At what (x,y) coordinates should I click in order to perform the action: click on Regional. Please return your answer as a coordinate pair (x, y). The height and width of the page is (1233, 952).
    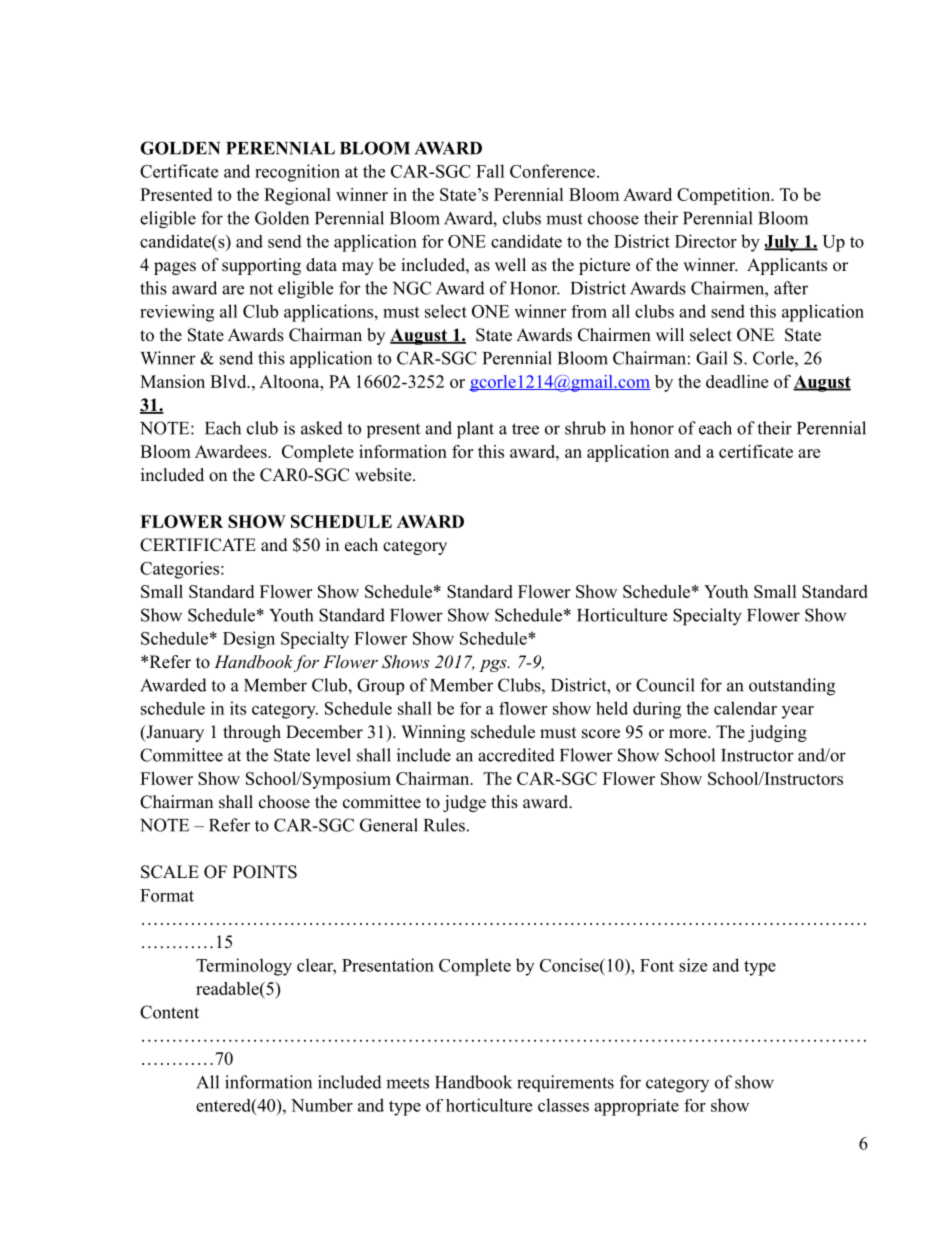
    Looking at the image, I should click on (297, 196).
